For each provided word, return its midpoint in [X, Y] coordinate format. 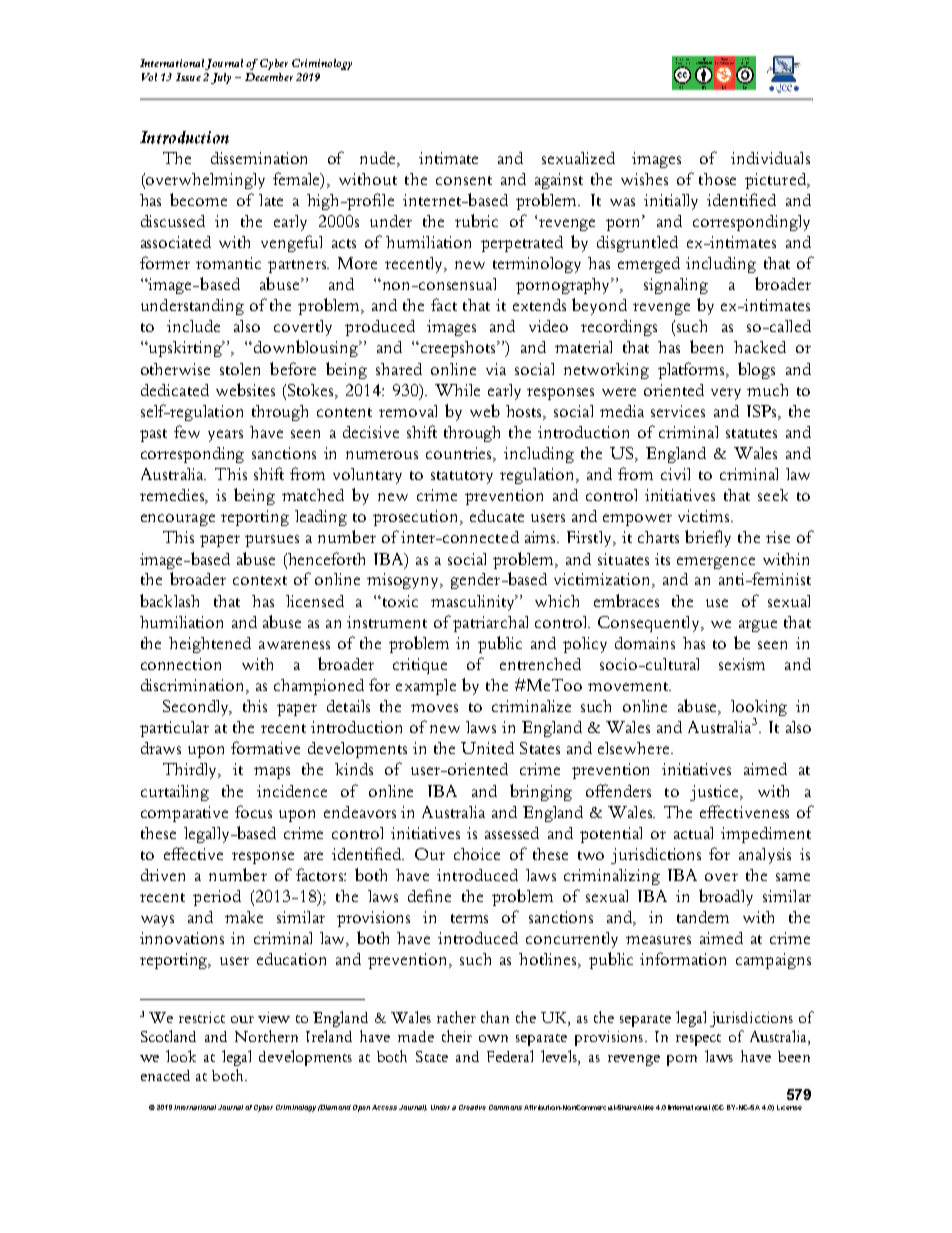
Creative [472, 1107]
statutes [751, 433]
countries [460, 454]
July [221, 78]
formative [265, 747]
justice [716, 793]
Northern [266, 1036]
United [487, 748]
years [225, 436]
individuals [770, 158]
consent [464, 180]
